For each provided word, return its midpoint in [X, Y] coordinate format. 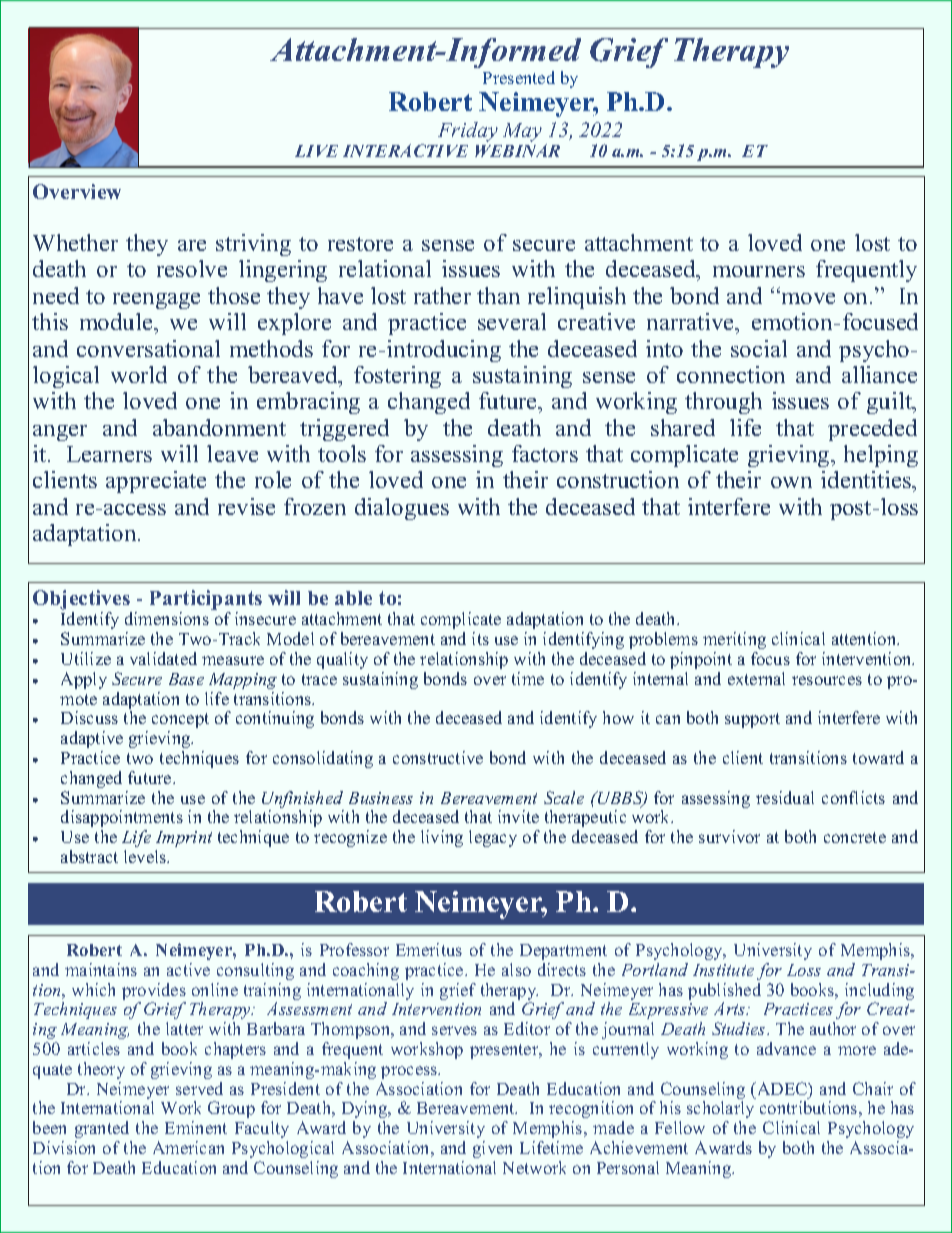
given [492, 1149]
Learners [109, 454]
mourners [759, 271]
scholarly [720, 1109]
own [791, 482]
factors [545, 453]
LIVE [316, 151]
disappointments [122, 818]
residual [785, 797]
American [188, 1147]
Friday [468, 132]
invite [518, 816]
